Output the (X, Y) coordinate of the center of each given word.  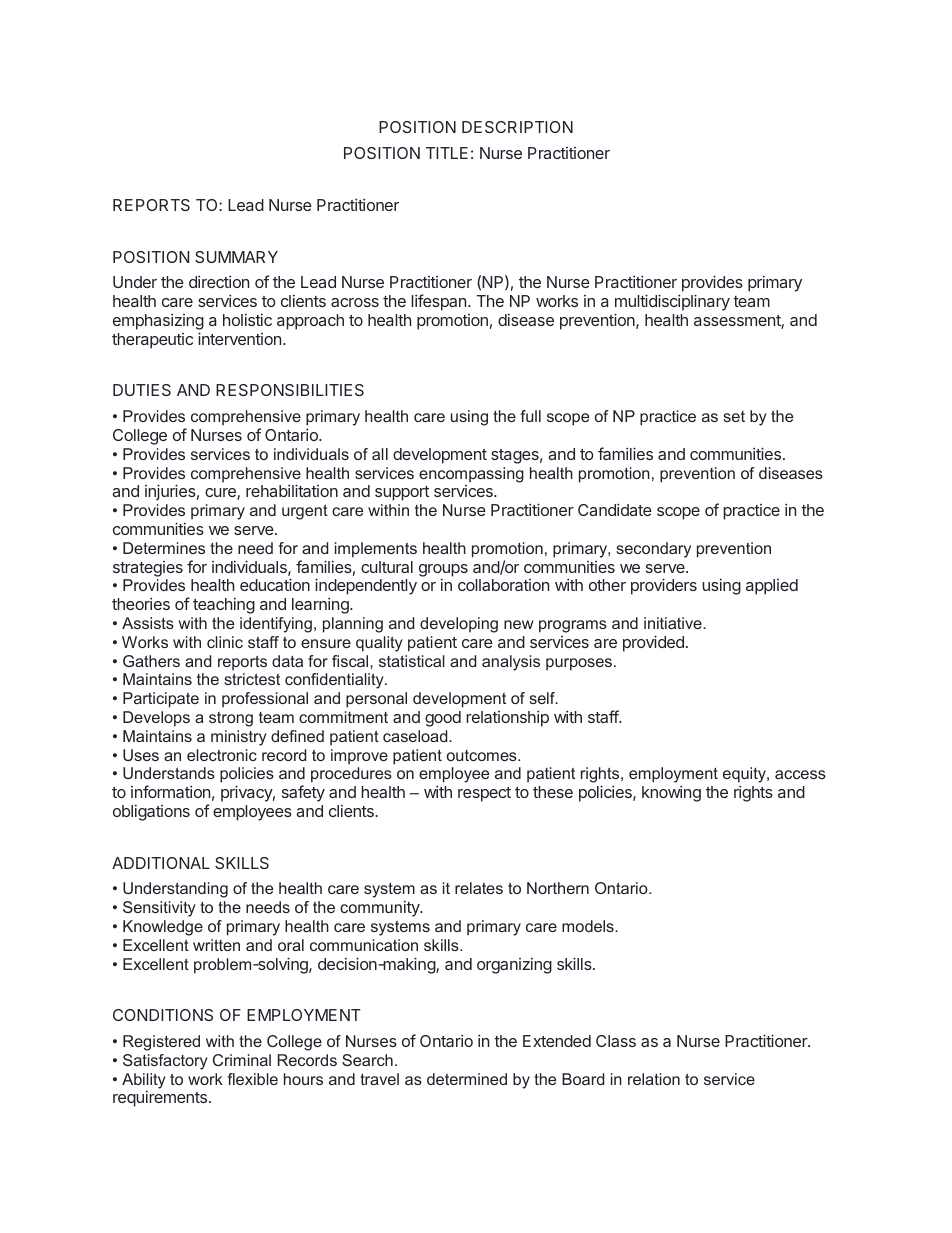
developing (459, 625)
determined (467, 1079)
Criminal (242, 1060)
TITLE (447, 153)
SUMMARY (236, 257)
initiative (674, 623)
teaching (224, 605)
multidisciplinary (672, 304)
